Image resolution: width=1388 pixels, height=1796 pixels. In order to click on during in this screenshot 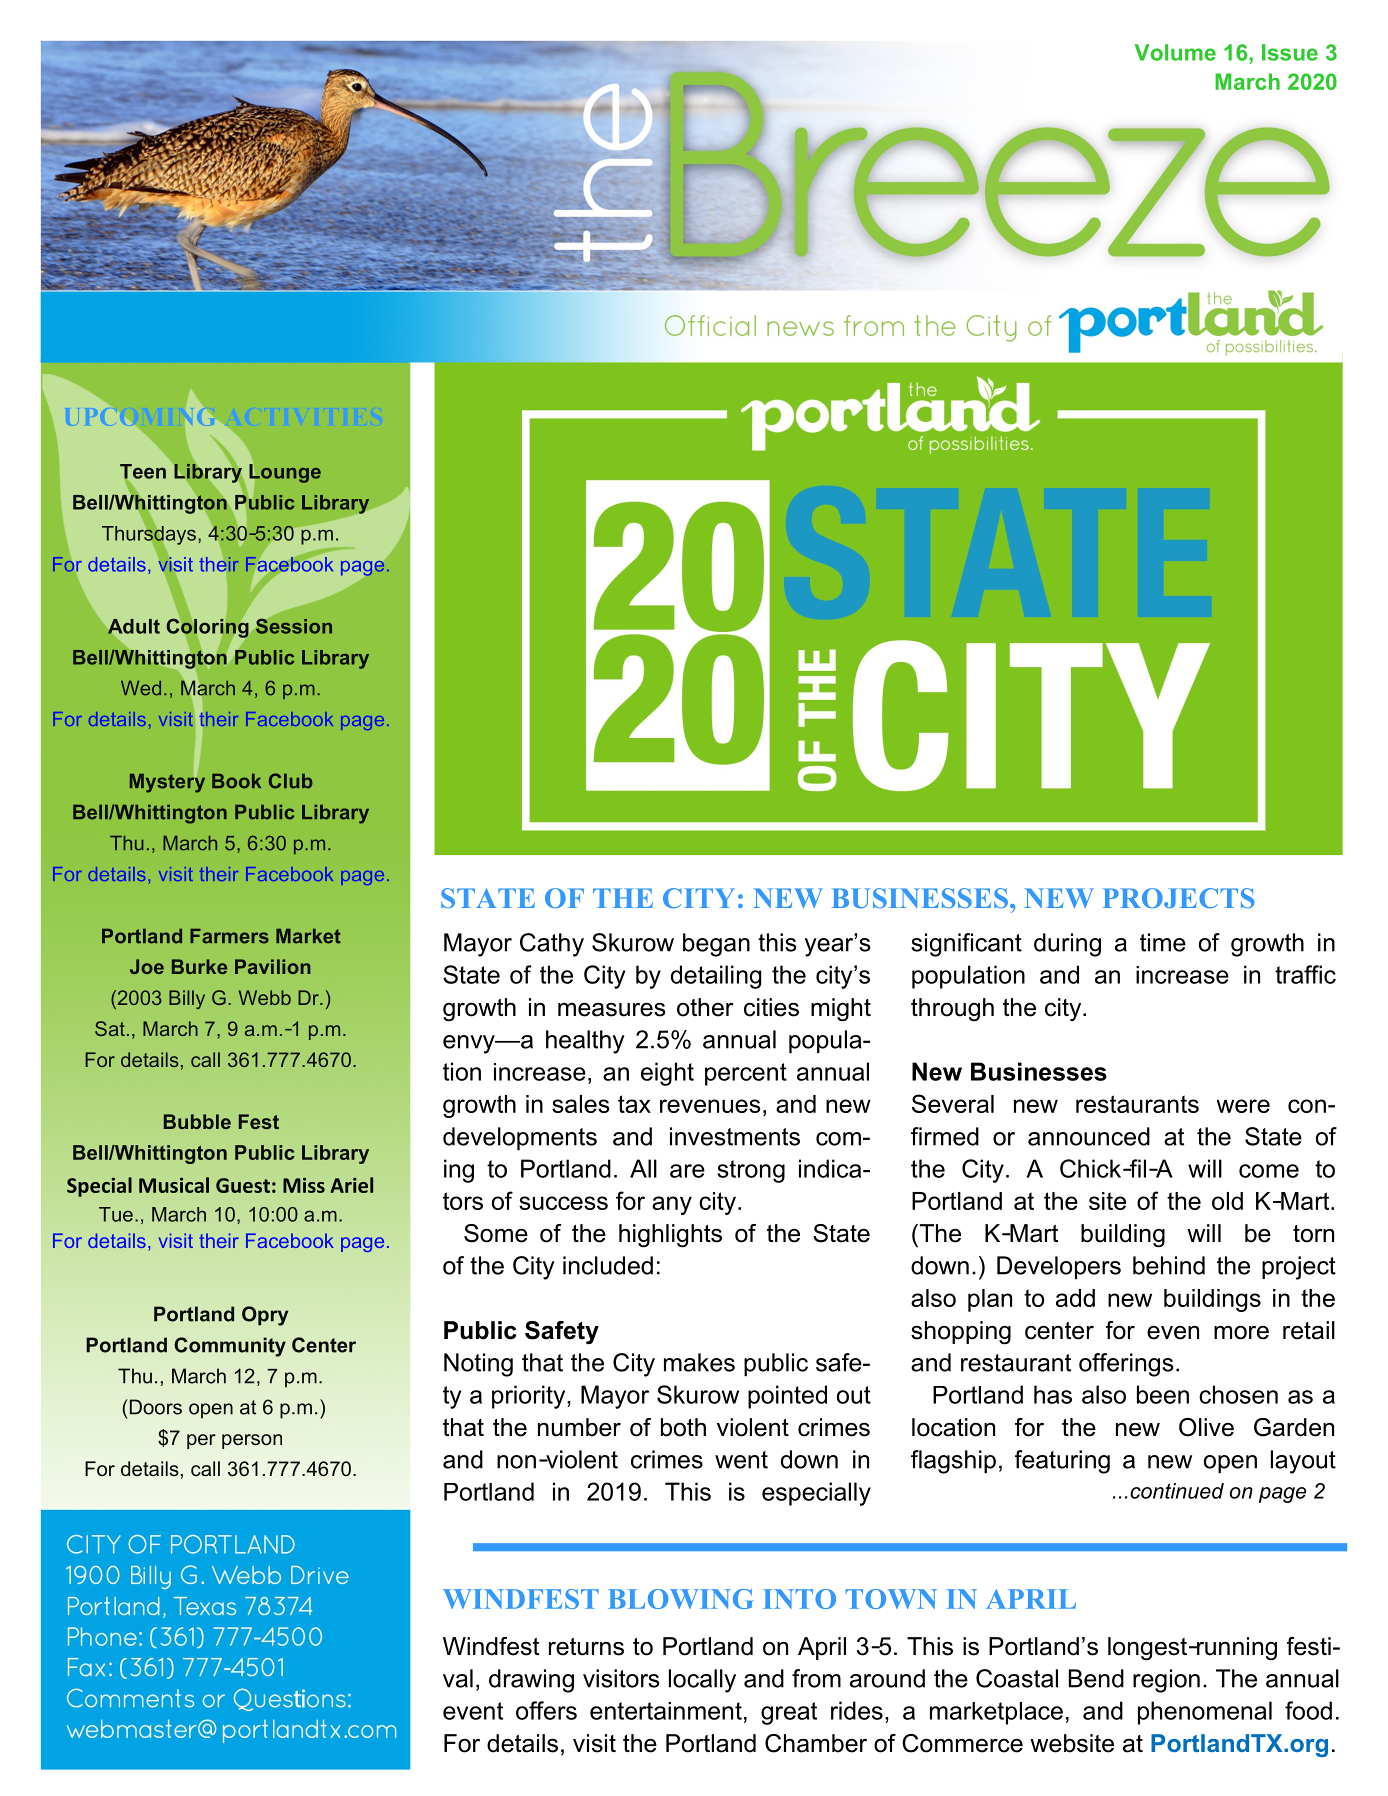, I will do `click(1067, 945)`.
